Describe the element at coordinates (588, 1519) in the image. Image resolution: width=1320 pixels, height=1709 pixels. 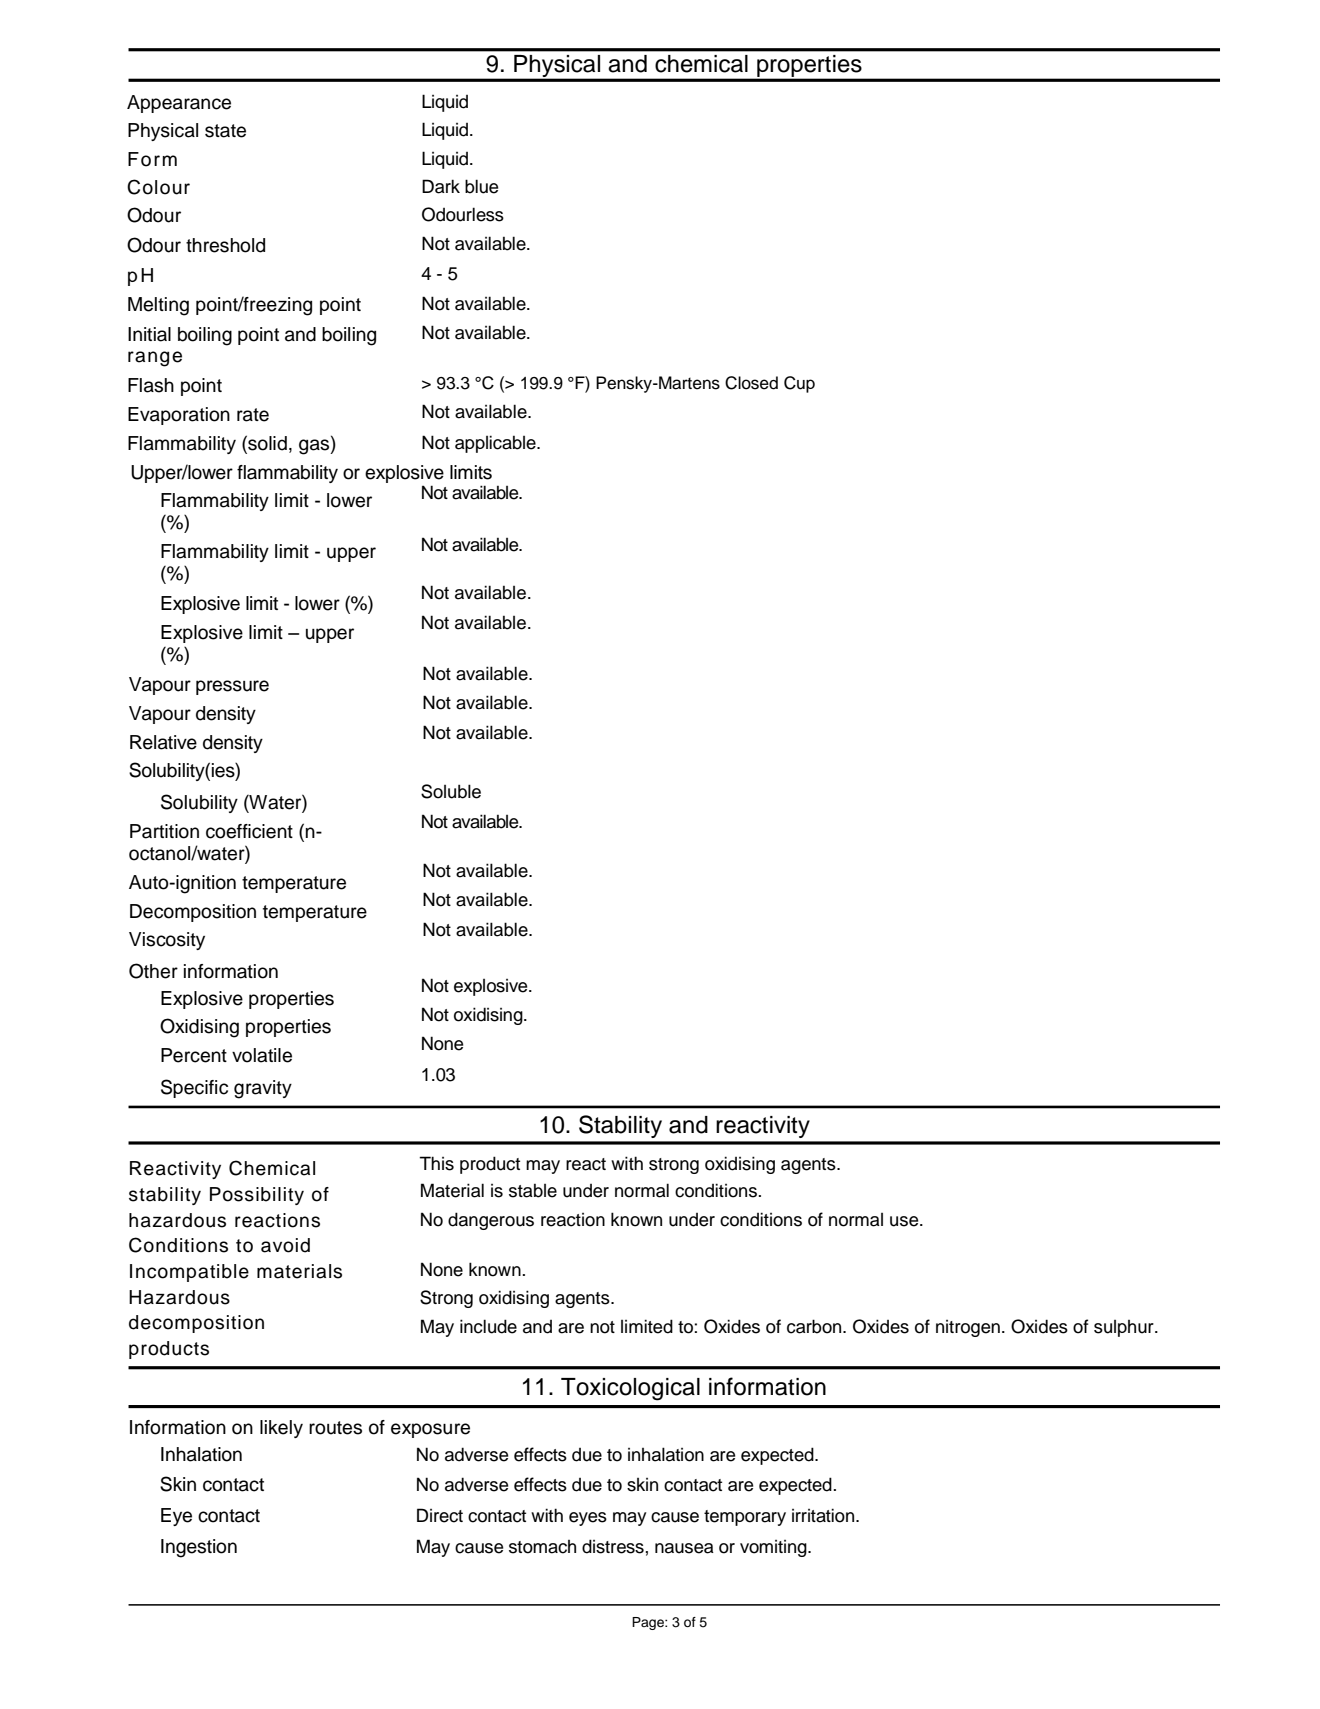
I see `eyes` at that location.
